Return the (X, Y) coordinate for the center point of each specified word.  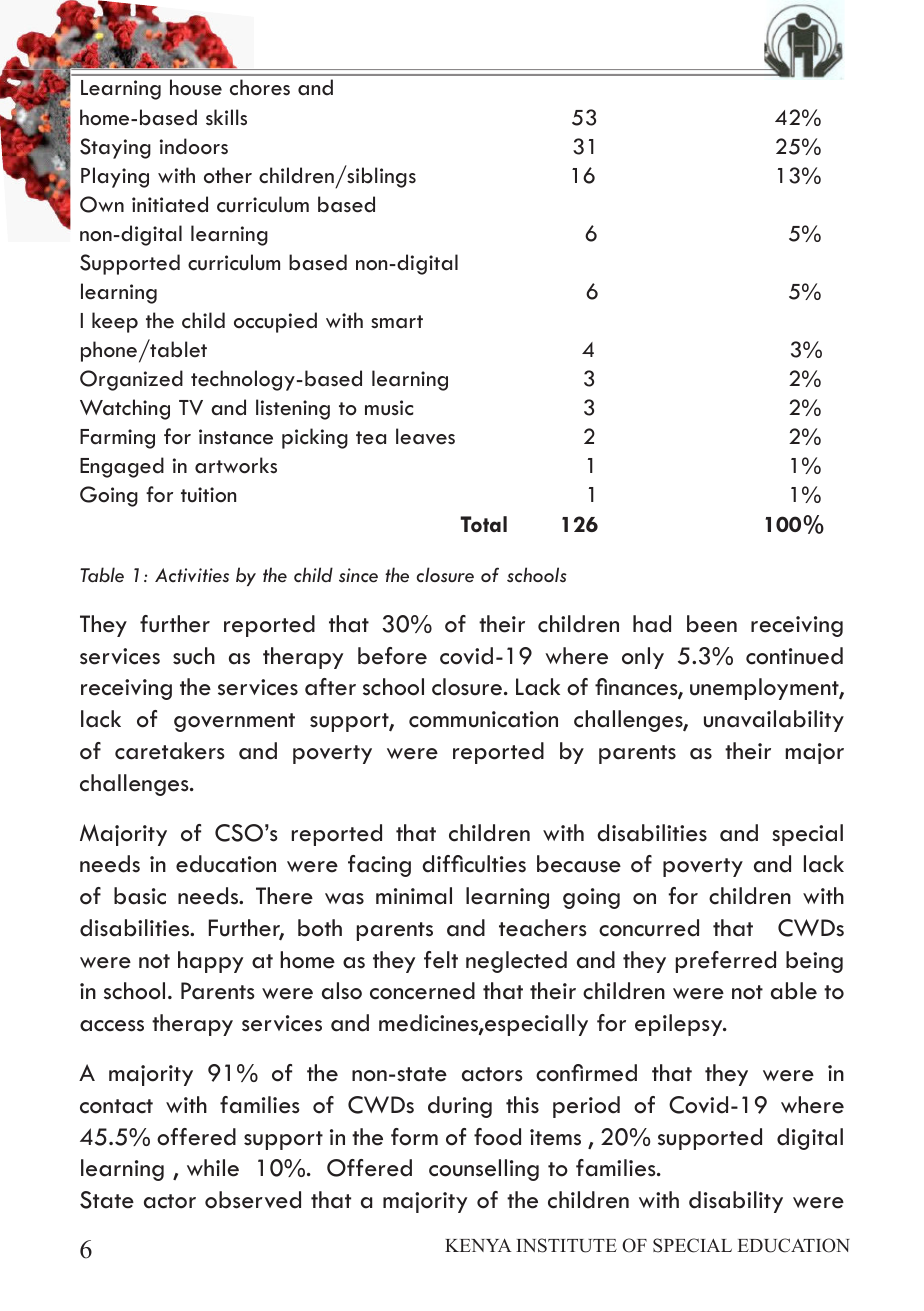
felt (441, 960)
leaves (425, 436)
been (712, 624)
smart (397, 322)
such (194, 656)
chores (260, 87)
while (213, 1168)
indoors (194, 146)
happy (210, 962)
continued (794, 656)
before (392, 656)
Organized (131, 380)
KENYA (478, 1245)
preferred (726, 962)
